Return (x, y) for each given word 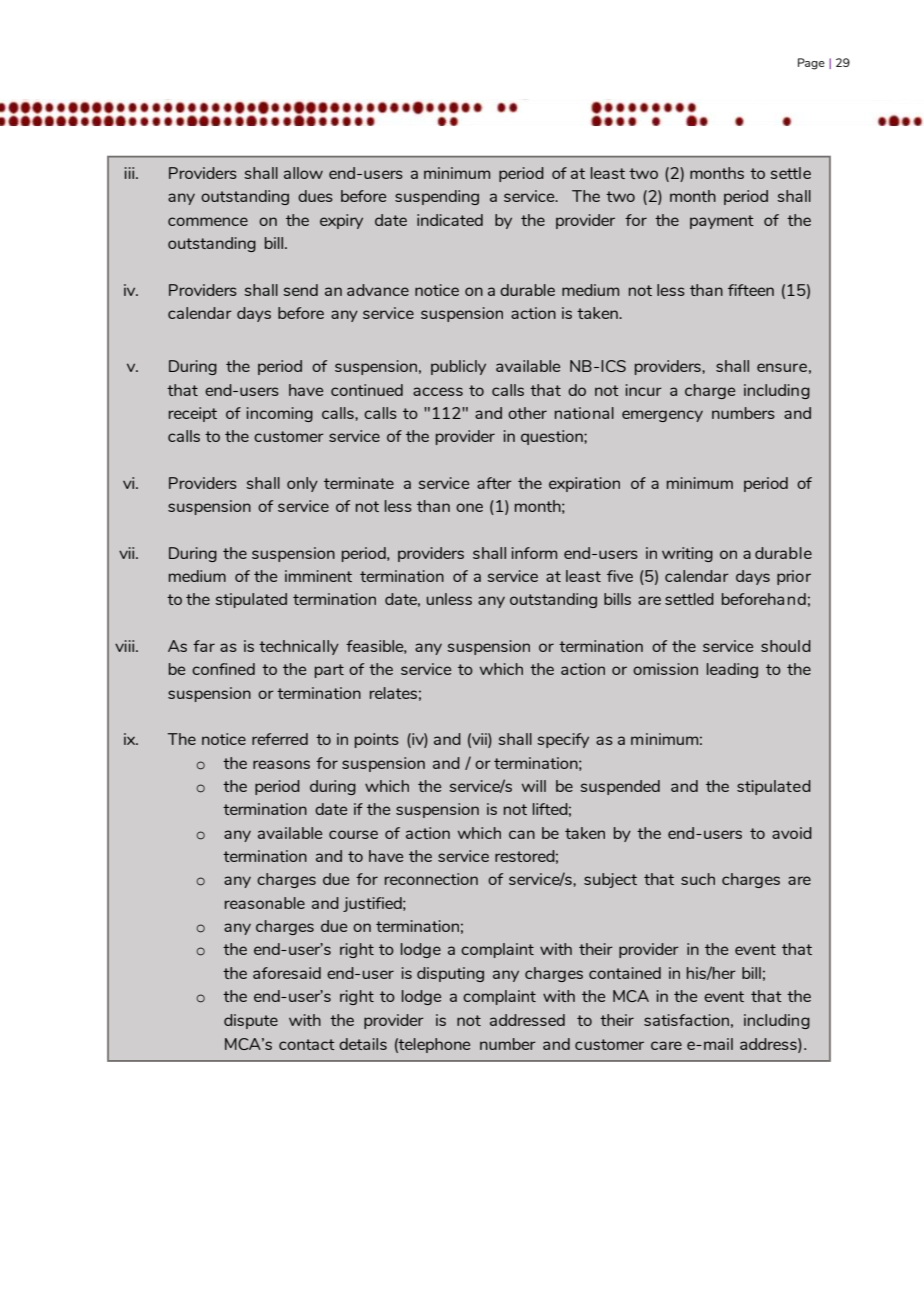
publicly (458, 367)
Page (811, 64)
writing (687, 554)
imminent (318, 576)
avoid (792, 833)
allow (303, 173)
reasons (281, 764)
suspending (437, 197)
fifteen (751, 290)
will (534, 786)
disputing (450, 974)
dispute (251, 1021)
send (300, 290)
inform (534, 553)
